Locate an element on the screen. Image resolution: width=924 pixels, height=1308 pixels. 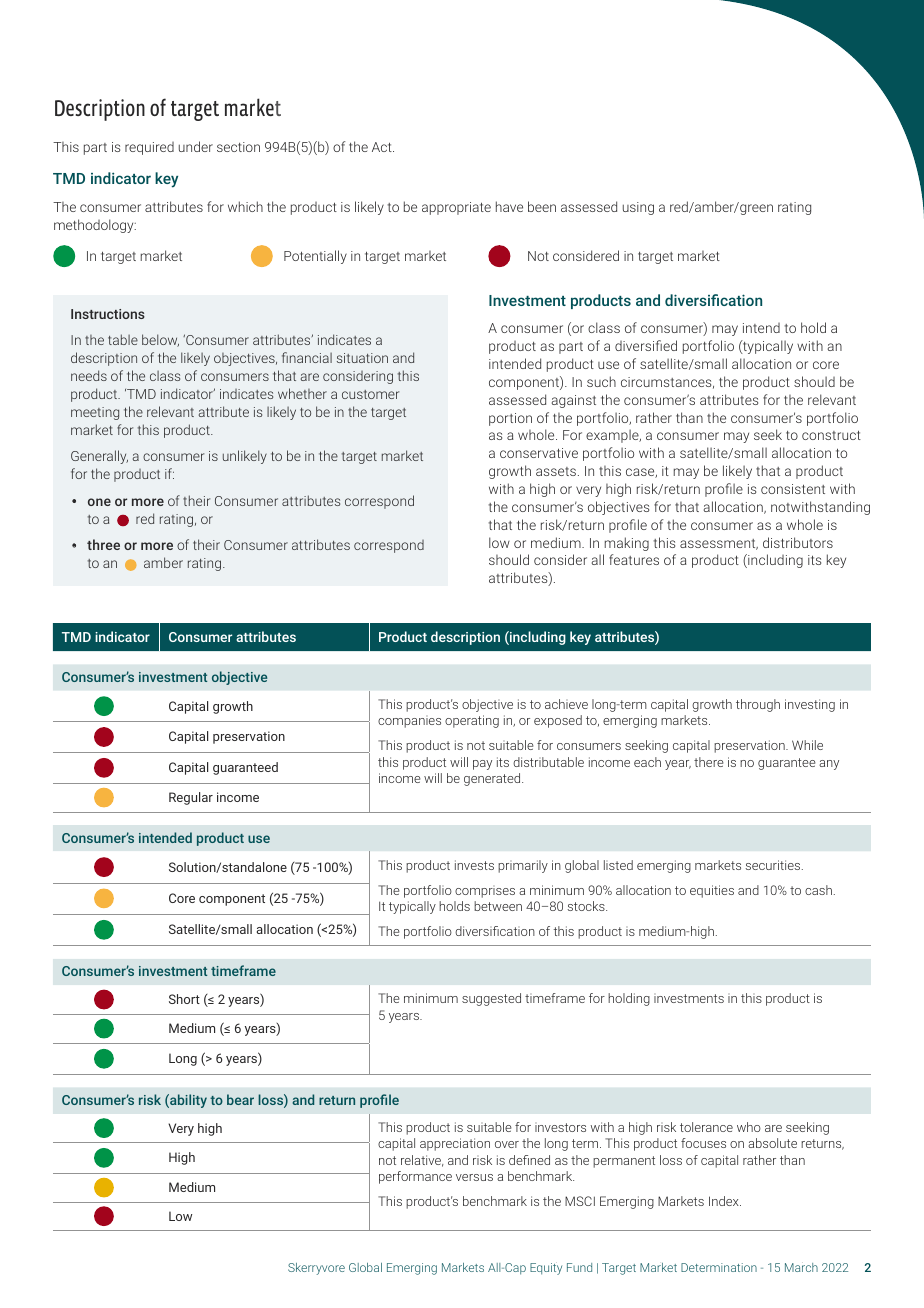
bear is located at coordinates (240, 1099).
